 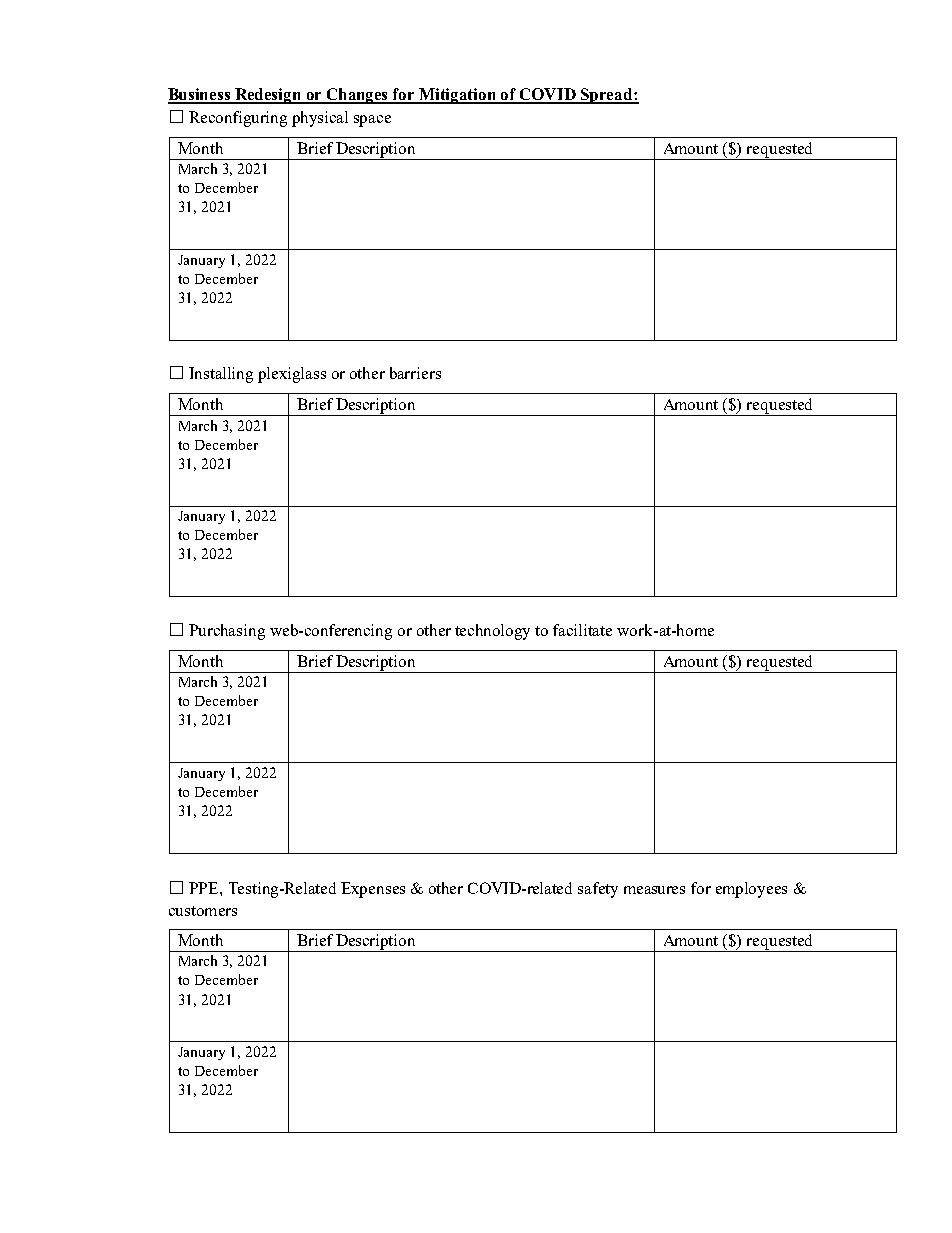 What do you see at coordinates (607, 96) in the image?
I see `Spread` at bounding box center [607, 96].
